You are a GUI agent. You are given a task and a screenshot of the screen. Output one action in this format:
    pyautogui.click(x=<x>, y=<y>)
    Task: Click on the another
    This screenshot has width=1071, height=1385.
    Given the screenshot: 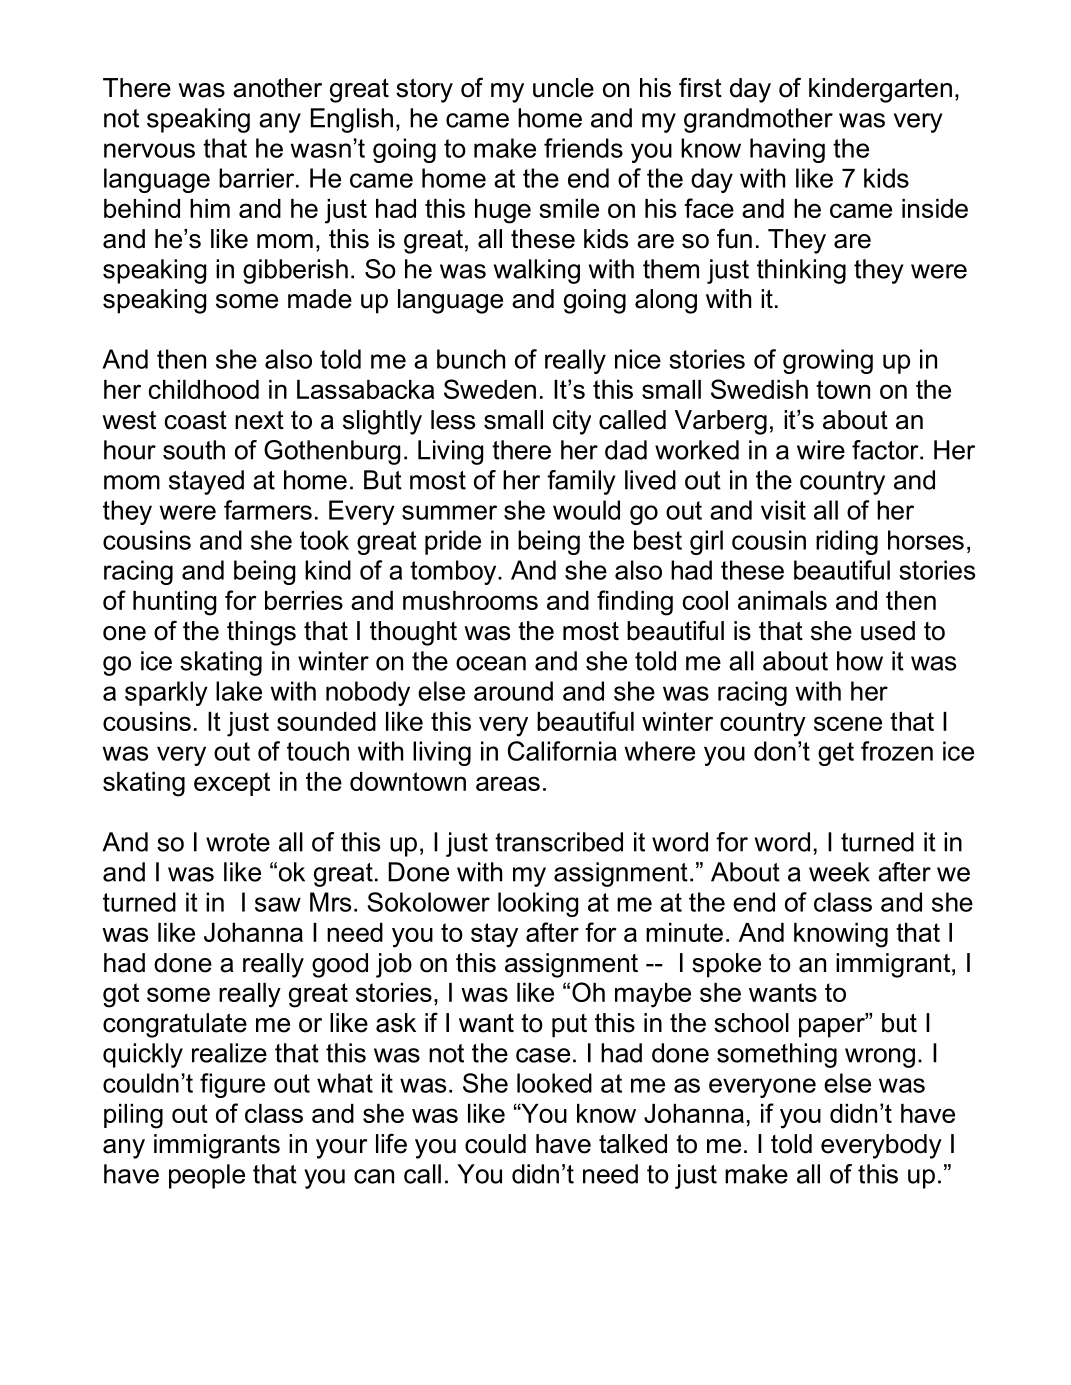 What is the action you would take?
    pyautogui.click(x=277, y=88)
